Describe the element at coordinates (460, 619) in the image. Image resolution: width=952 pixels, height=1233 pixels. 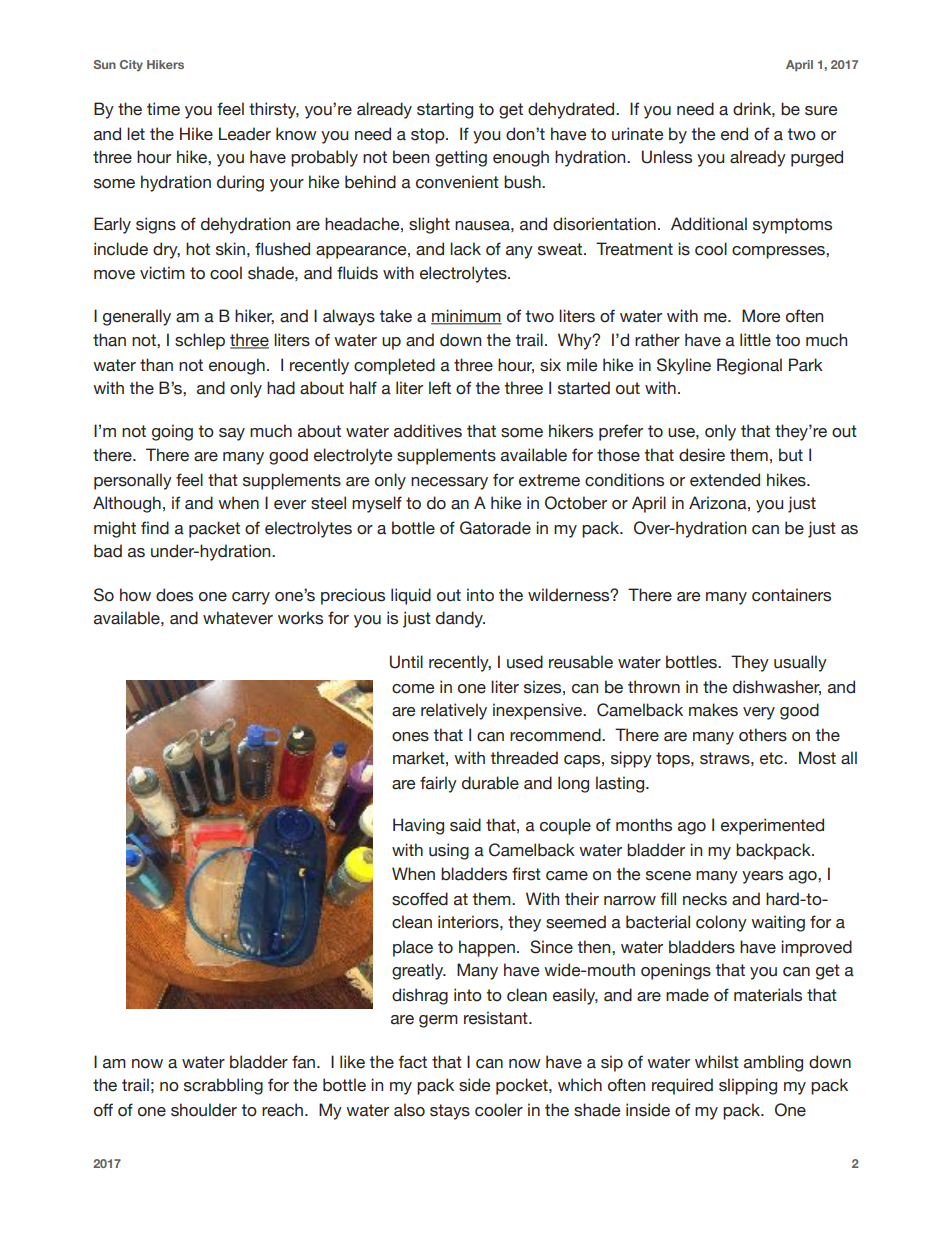
I see `dandy` at that location.
